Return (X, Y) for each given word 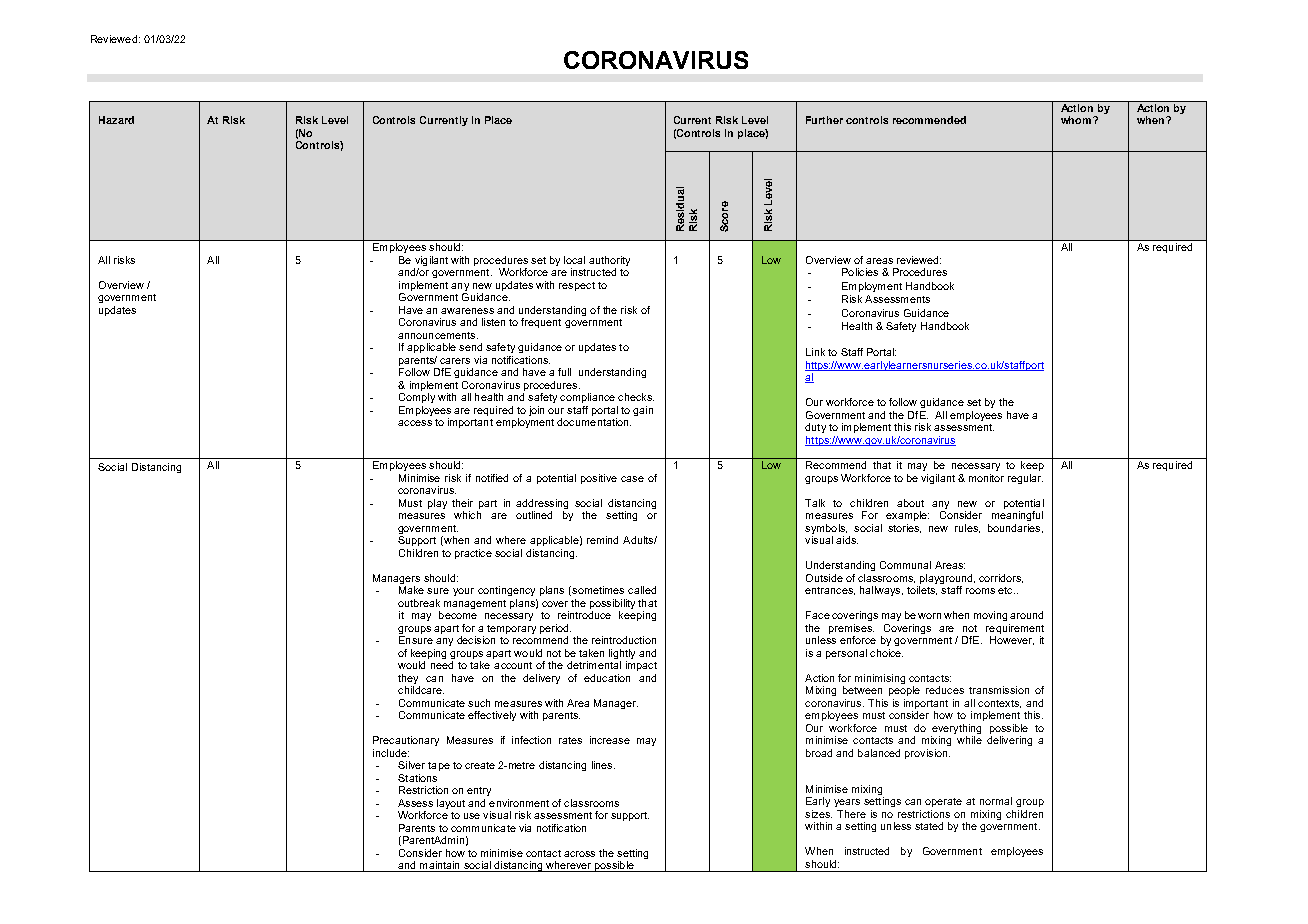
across (579, 854)
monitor (986, 478)
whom (1077, 120)
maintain (440, 866)
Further (824, 120)
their (462, 503)
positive (599, 479)
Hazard (116, 120)
